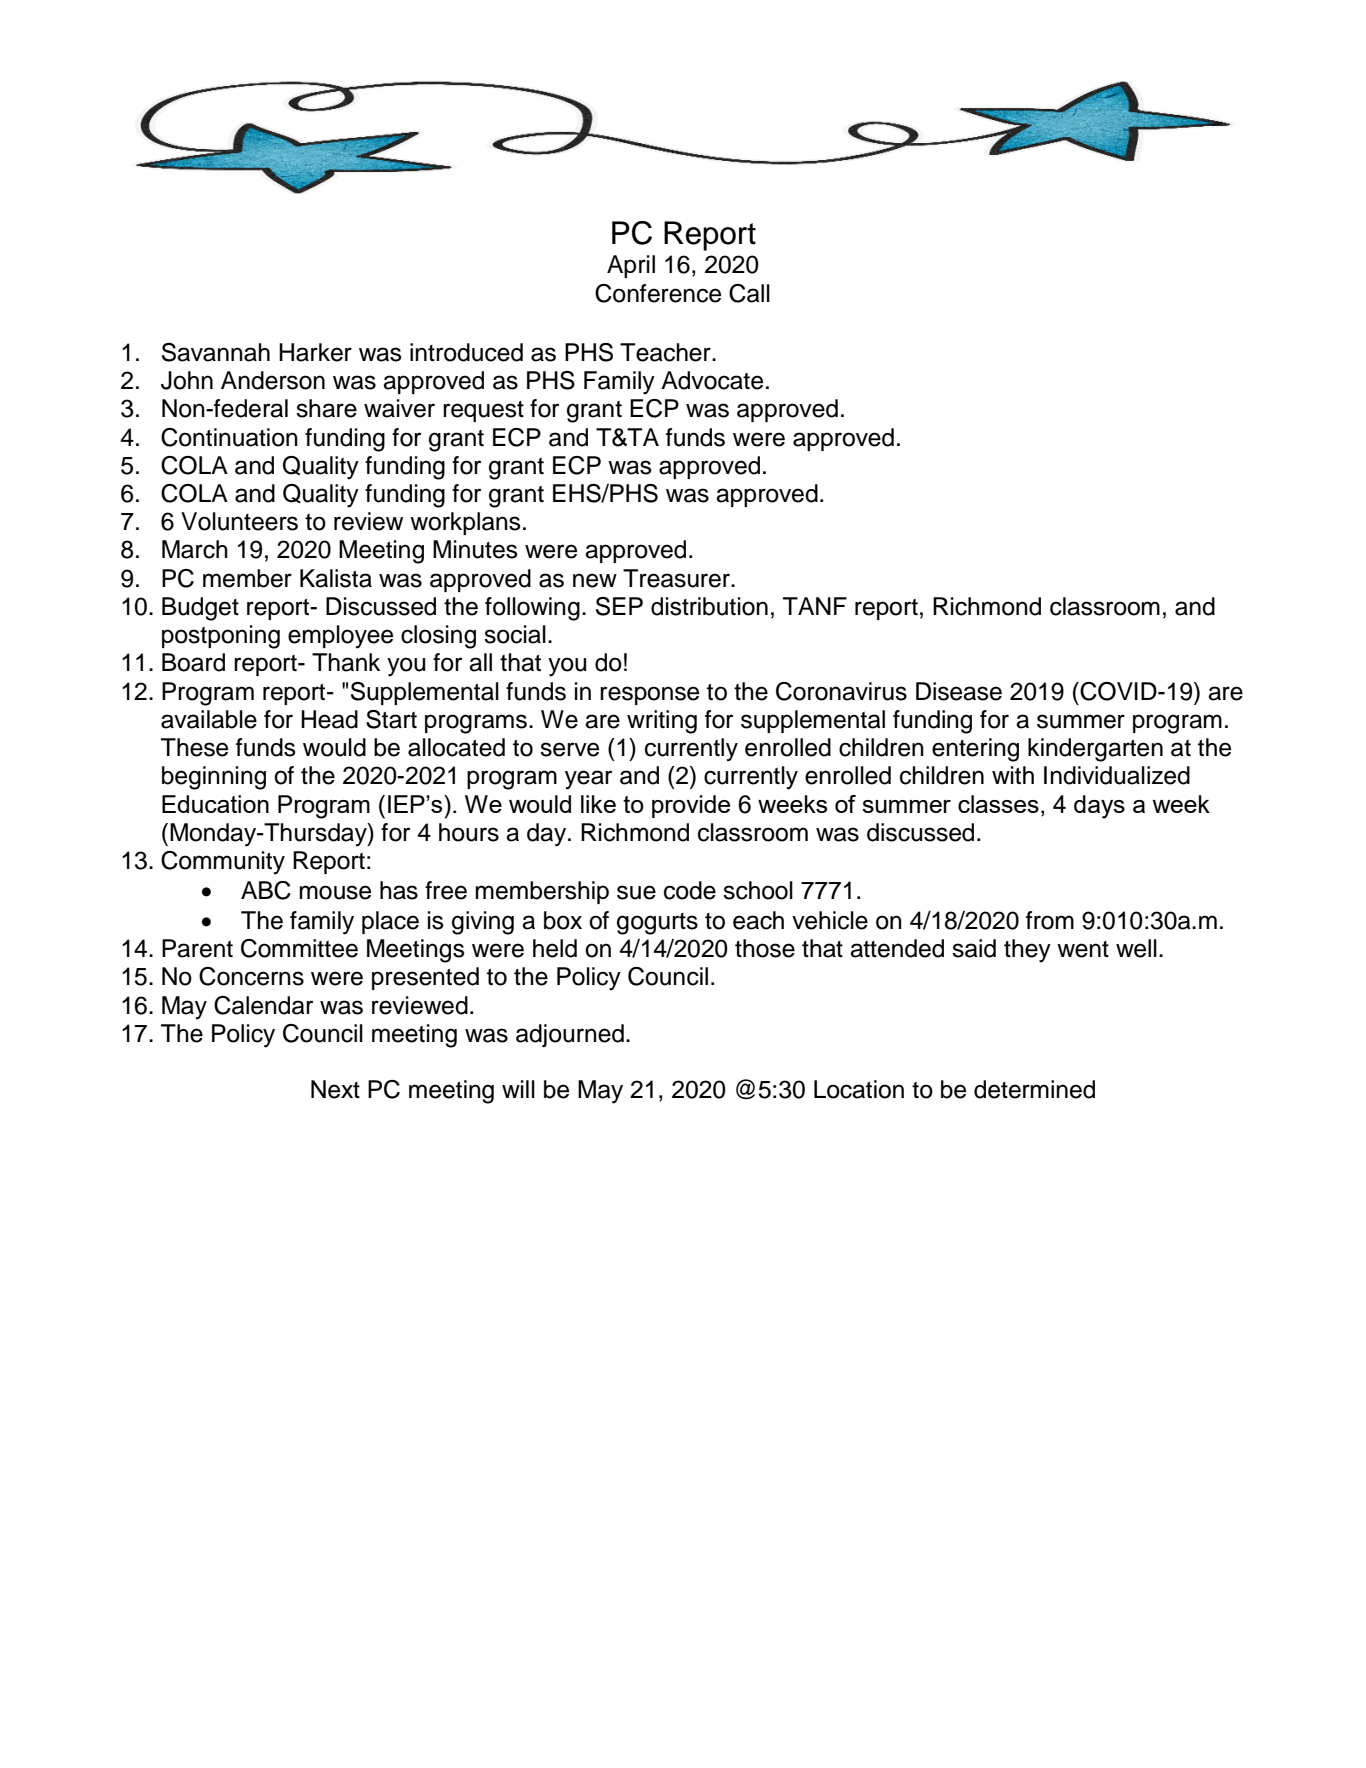  What do you see at coordinates (619, 606) in the screenshot?
I see `SEP` at bounding box center [619, 606].
